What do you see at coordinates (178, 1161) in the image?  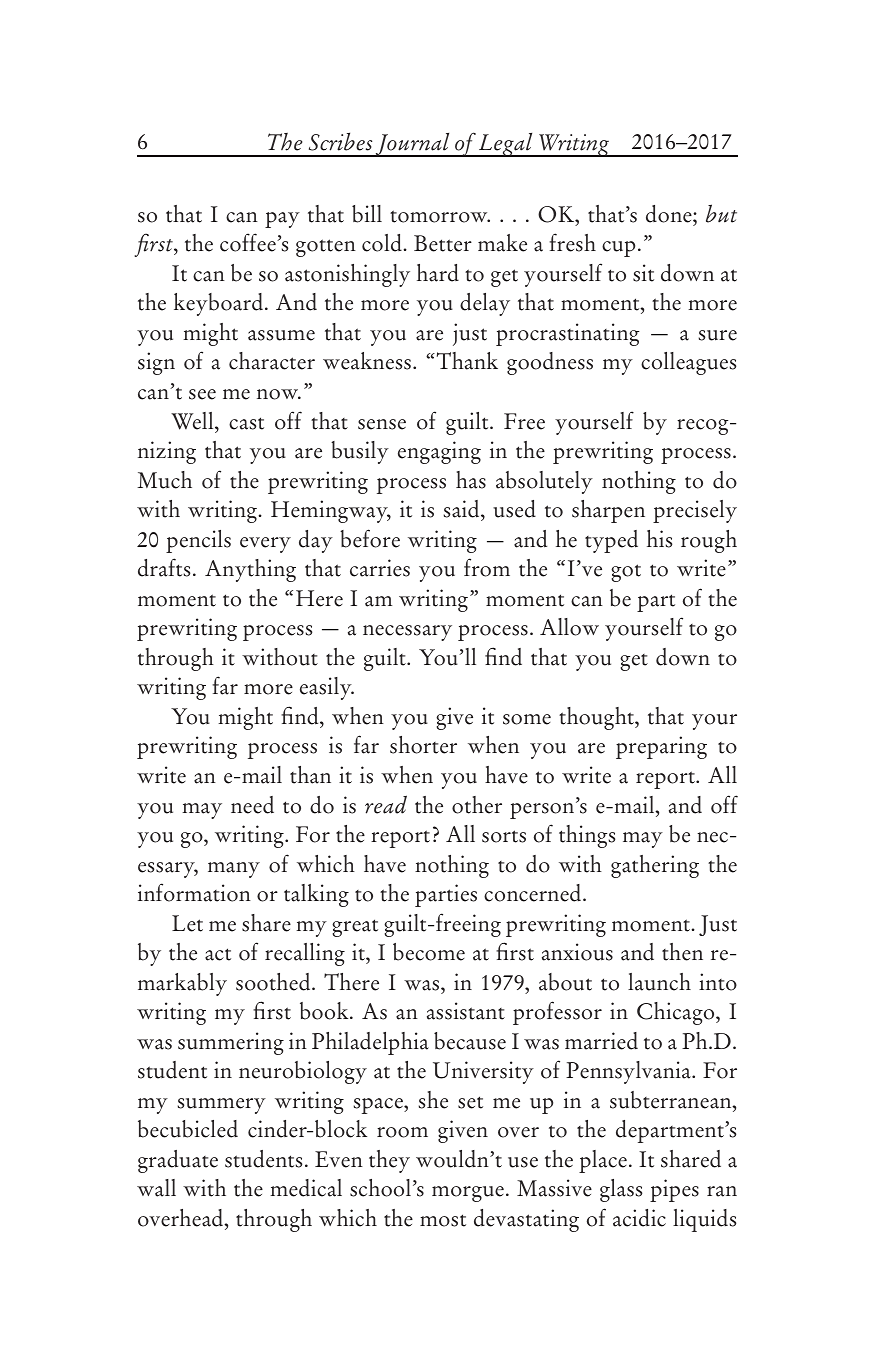 I see `graduate` at bounding box center [178, 1161].
